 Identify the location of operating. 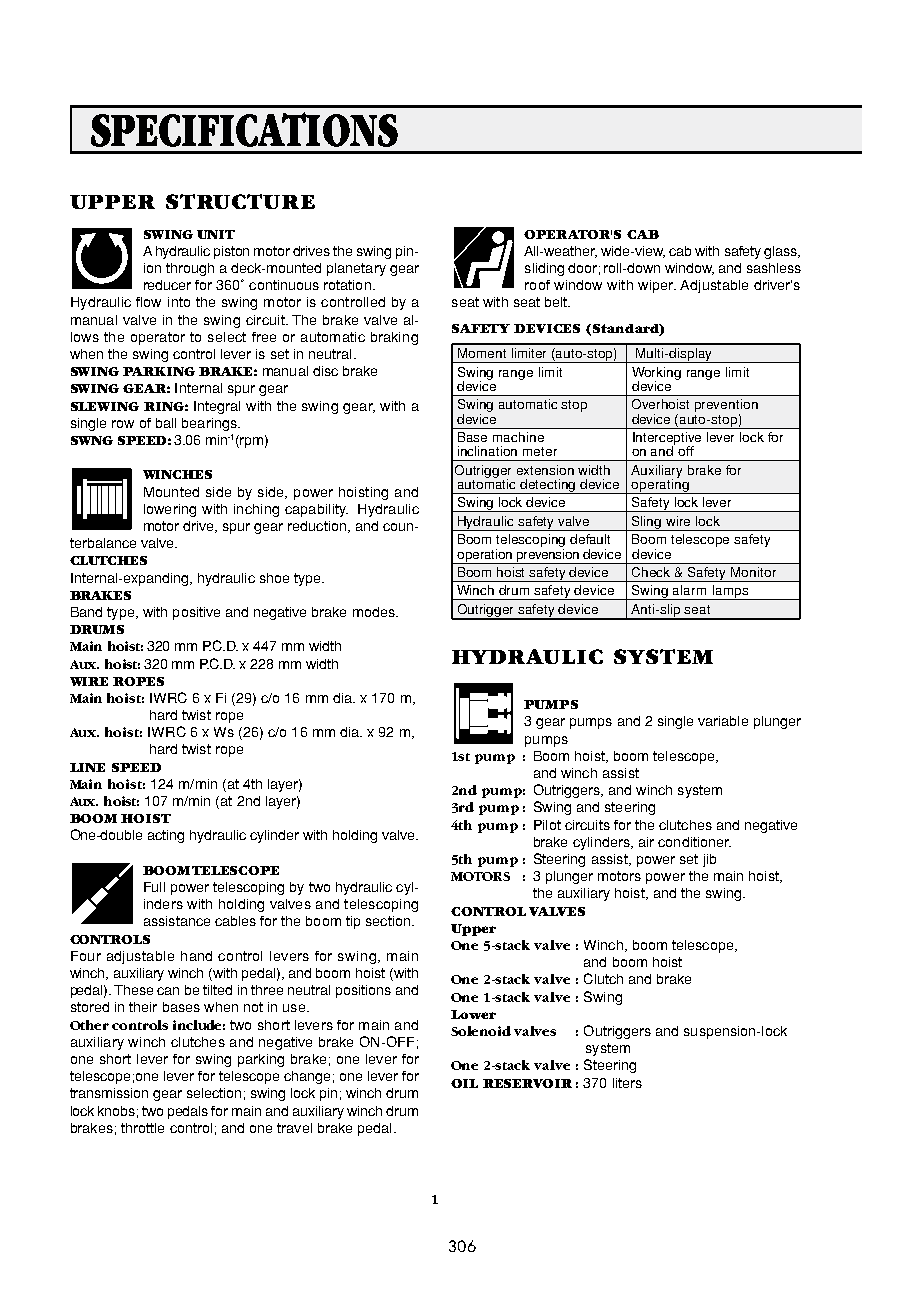
(660, 485).
